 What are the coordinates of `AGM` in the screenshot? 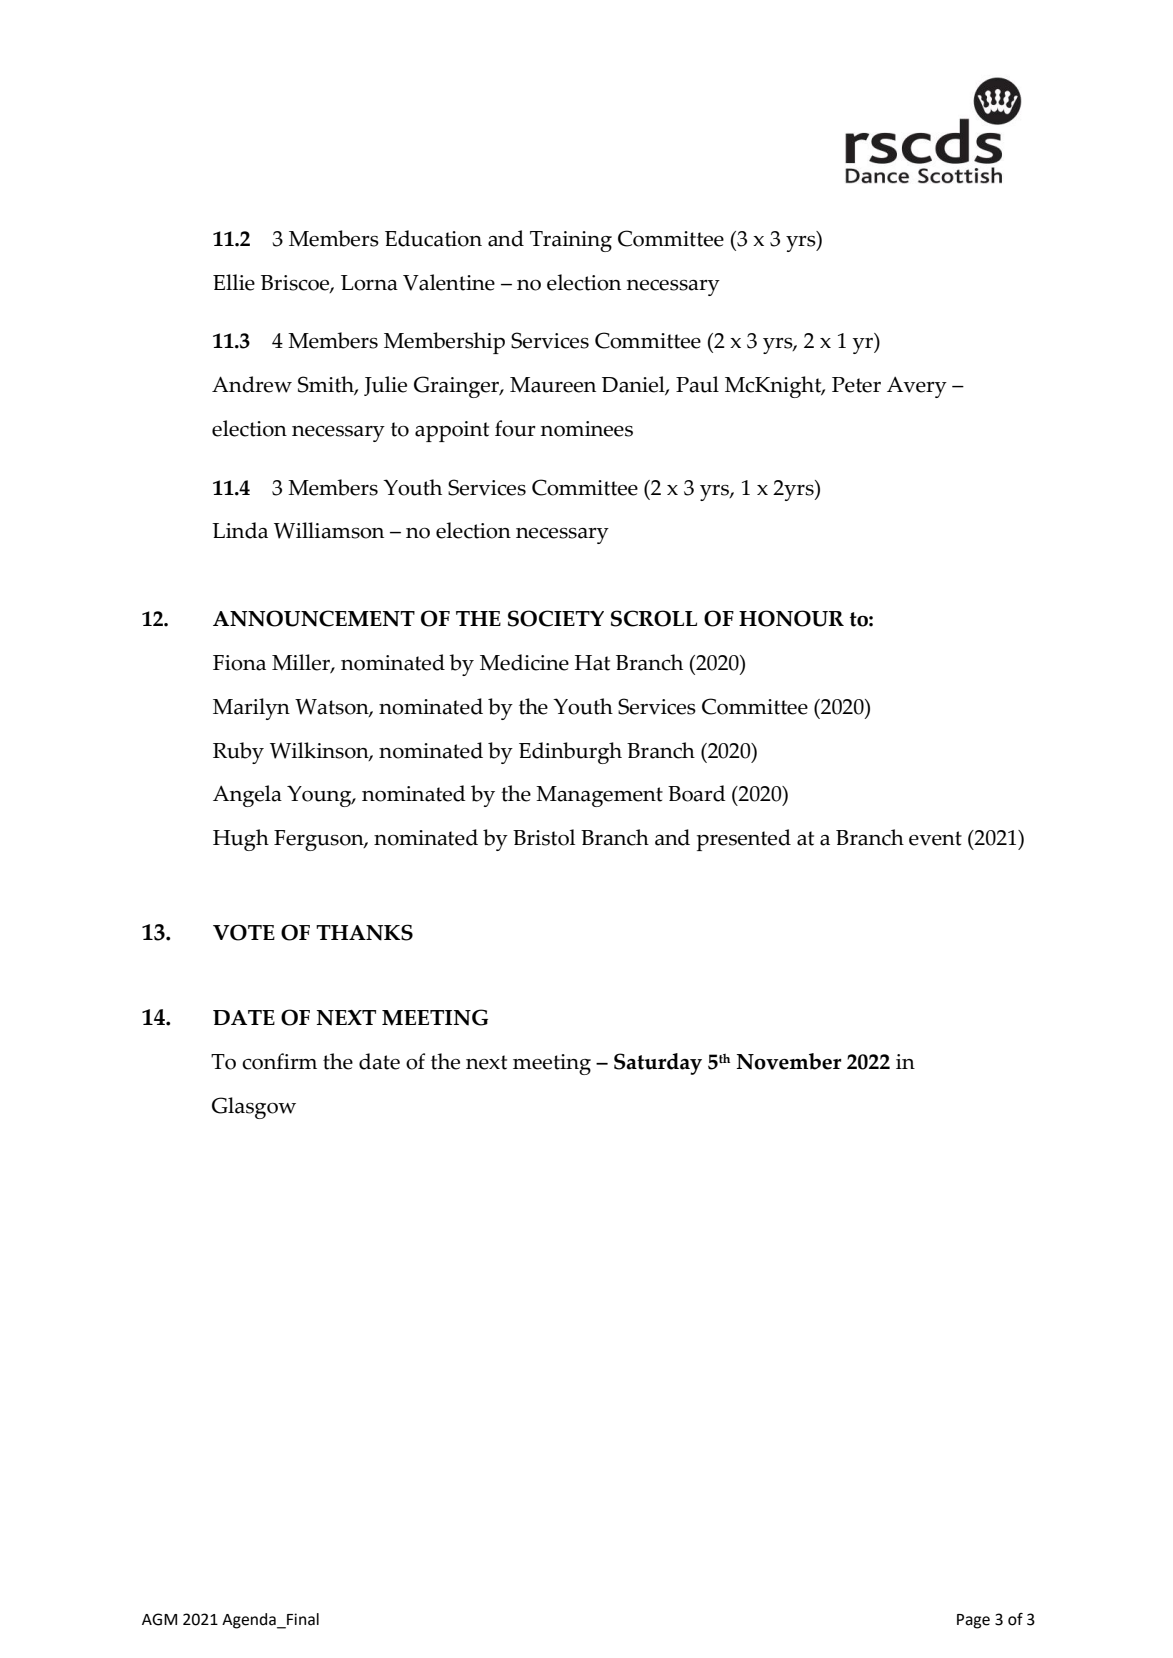 It's located at (159, 1619).
